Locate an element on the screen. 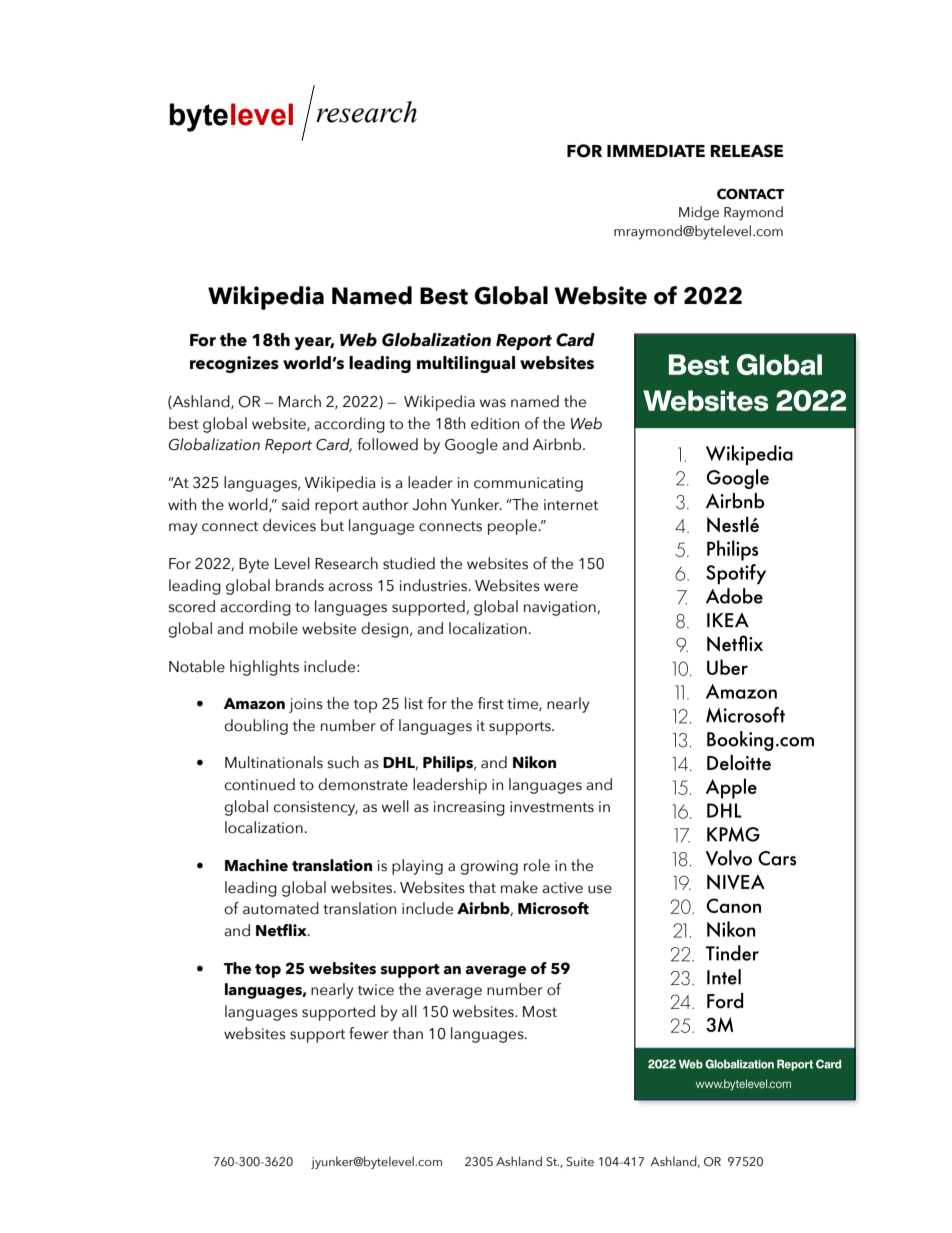 This screenshot has height=1233, width=952. Most is located at coordinates (540, 1012).
